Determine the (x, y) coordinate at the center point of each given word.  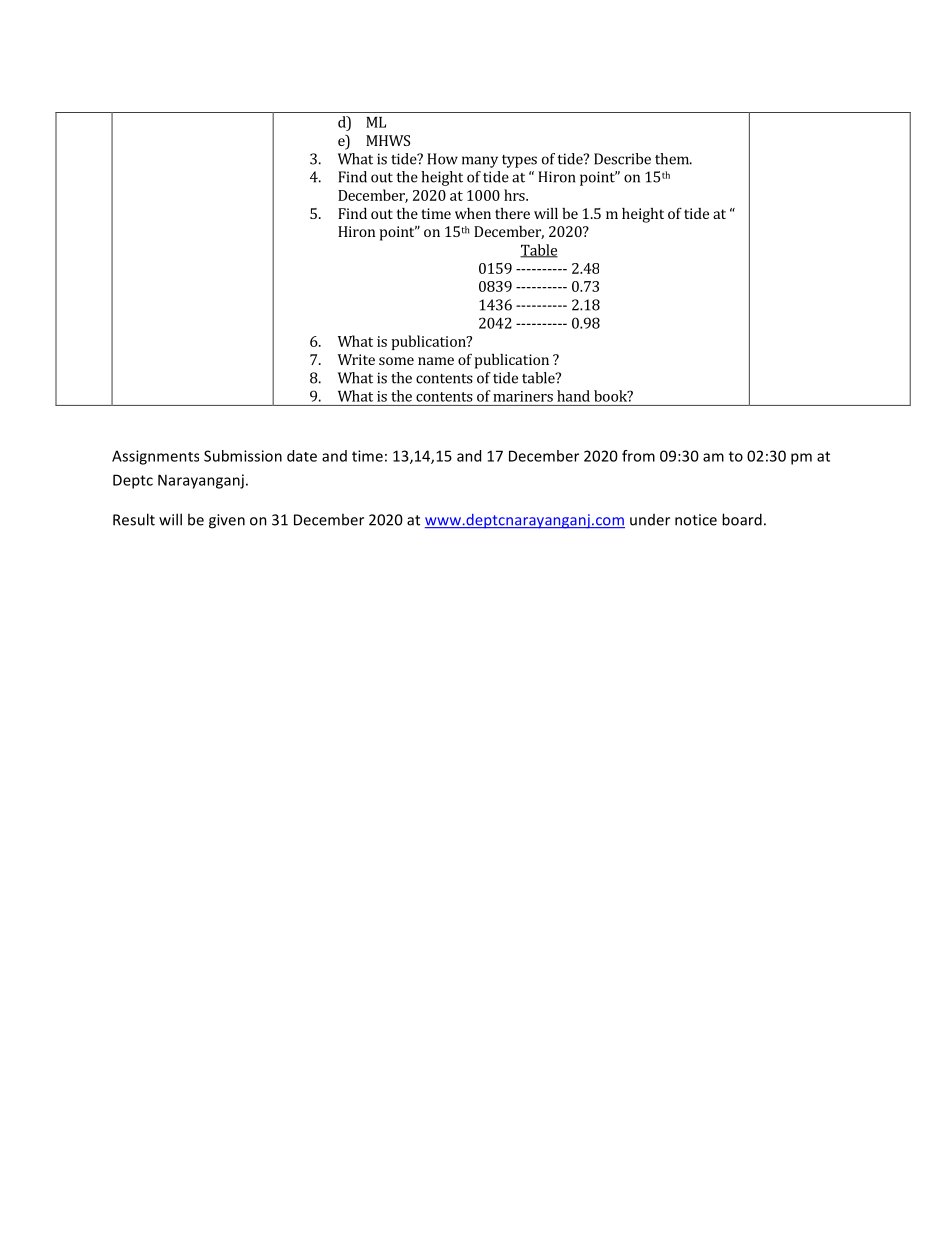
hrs (515, 195)
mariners (523, 396)
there (512, 213)
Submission (243, 456)
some (396, 361)
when (473, 213)
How (442, 159)
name (436, 361)
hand (573, 396)
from (638, 456)
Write (356, 359)
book (611, 396)
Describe (622, 159)
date (302, 456)
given (227, 521)
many (480, 162)
